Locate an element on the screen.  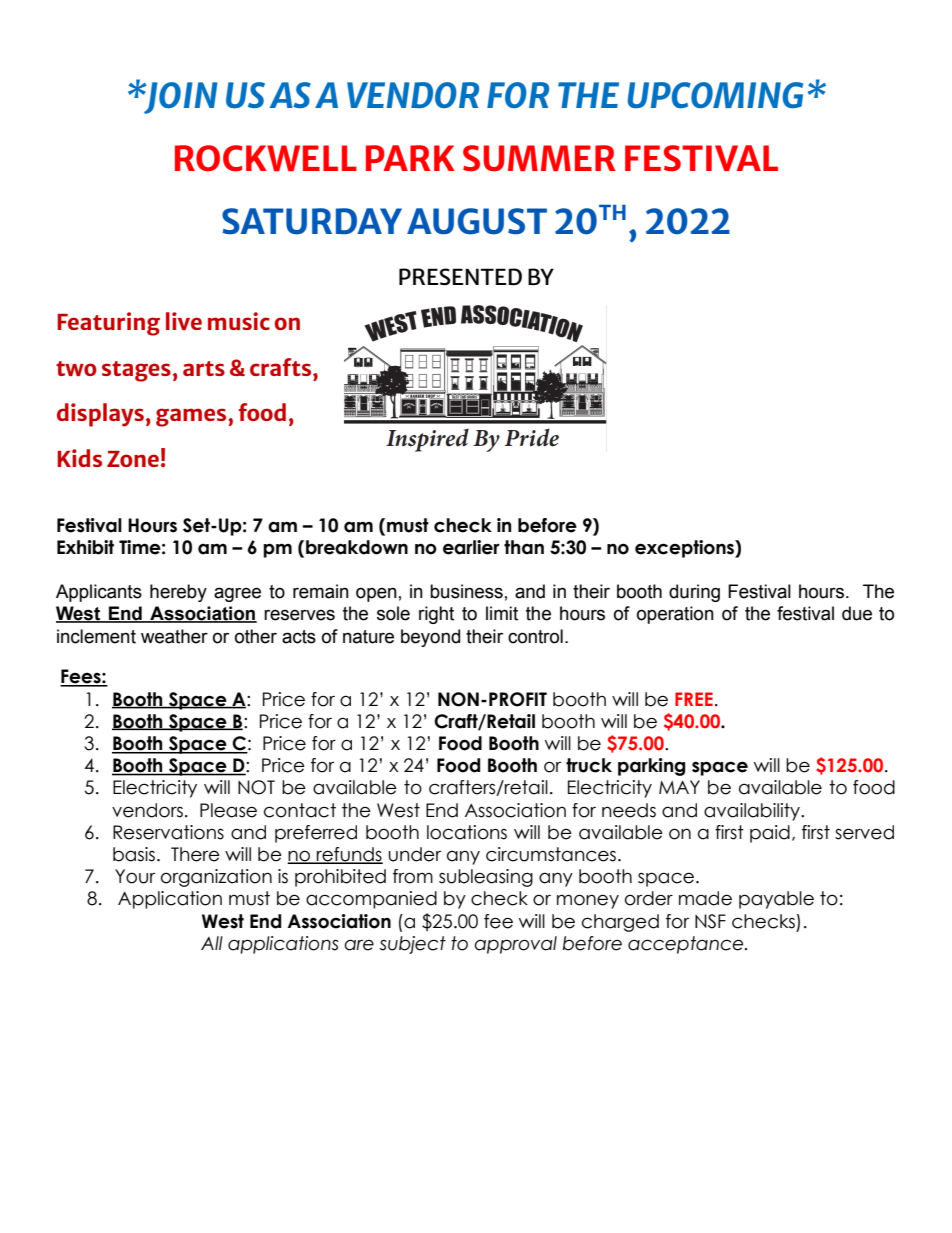
live is located at coordinates (184, 321).
